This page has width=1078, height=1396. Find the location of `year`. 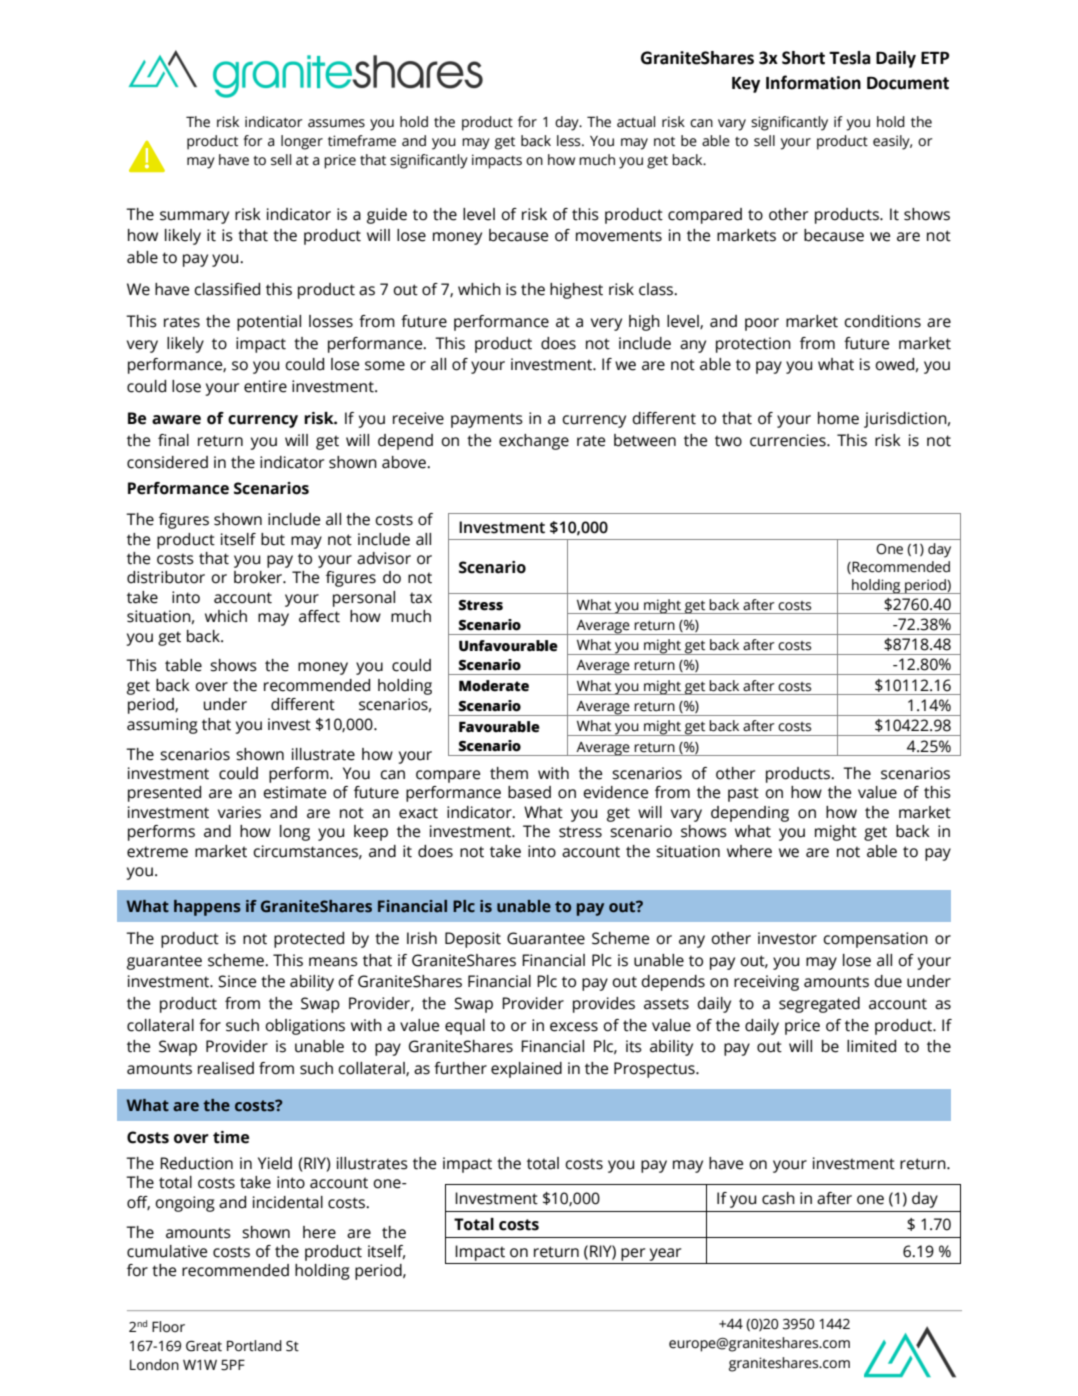

year is located at coordinates (665, 1254).
